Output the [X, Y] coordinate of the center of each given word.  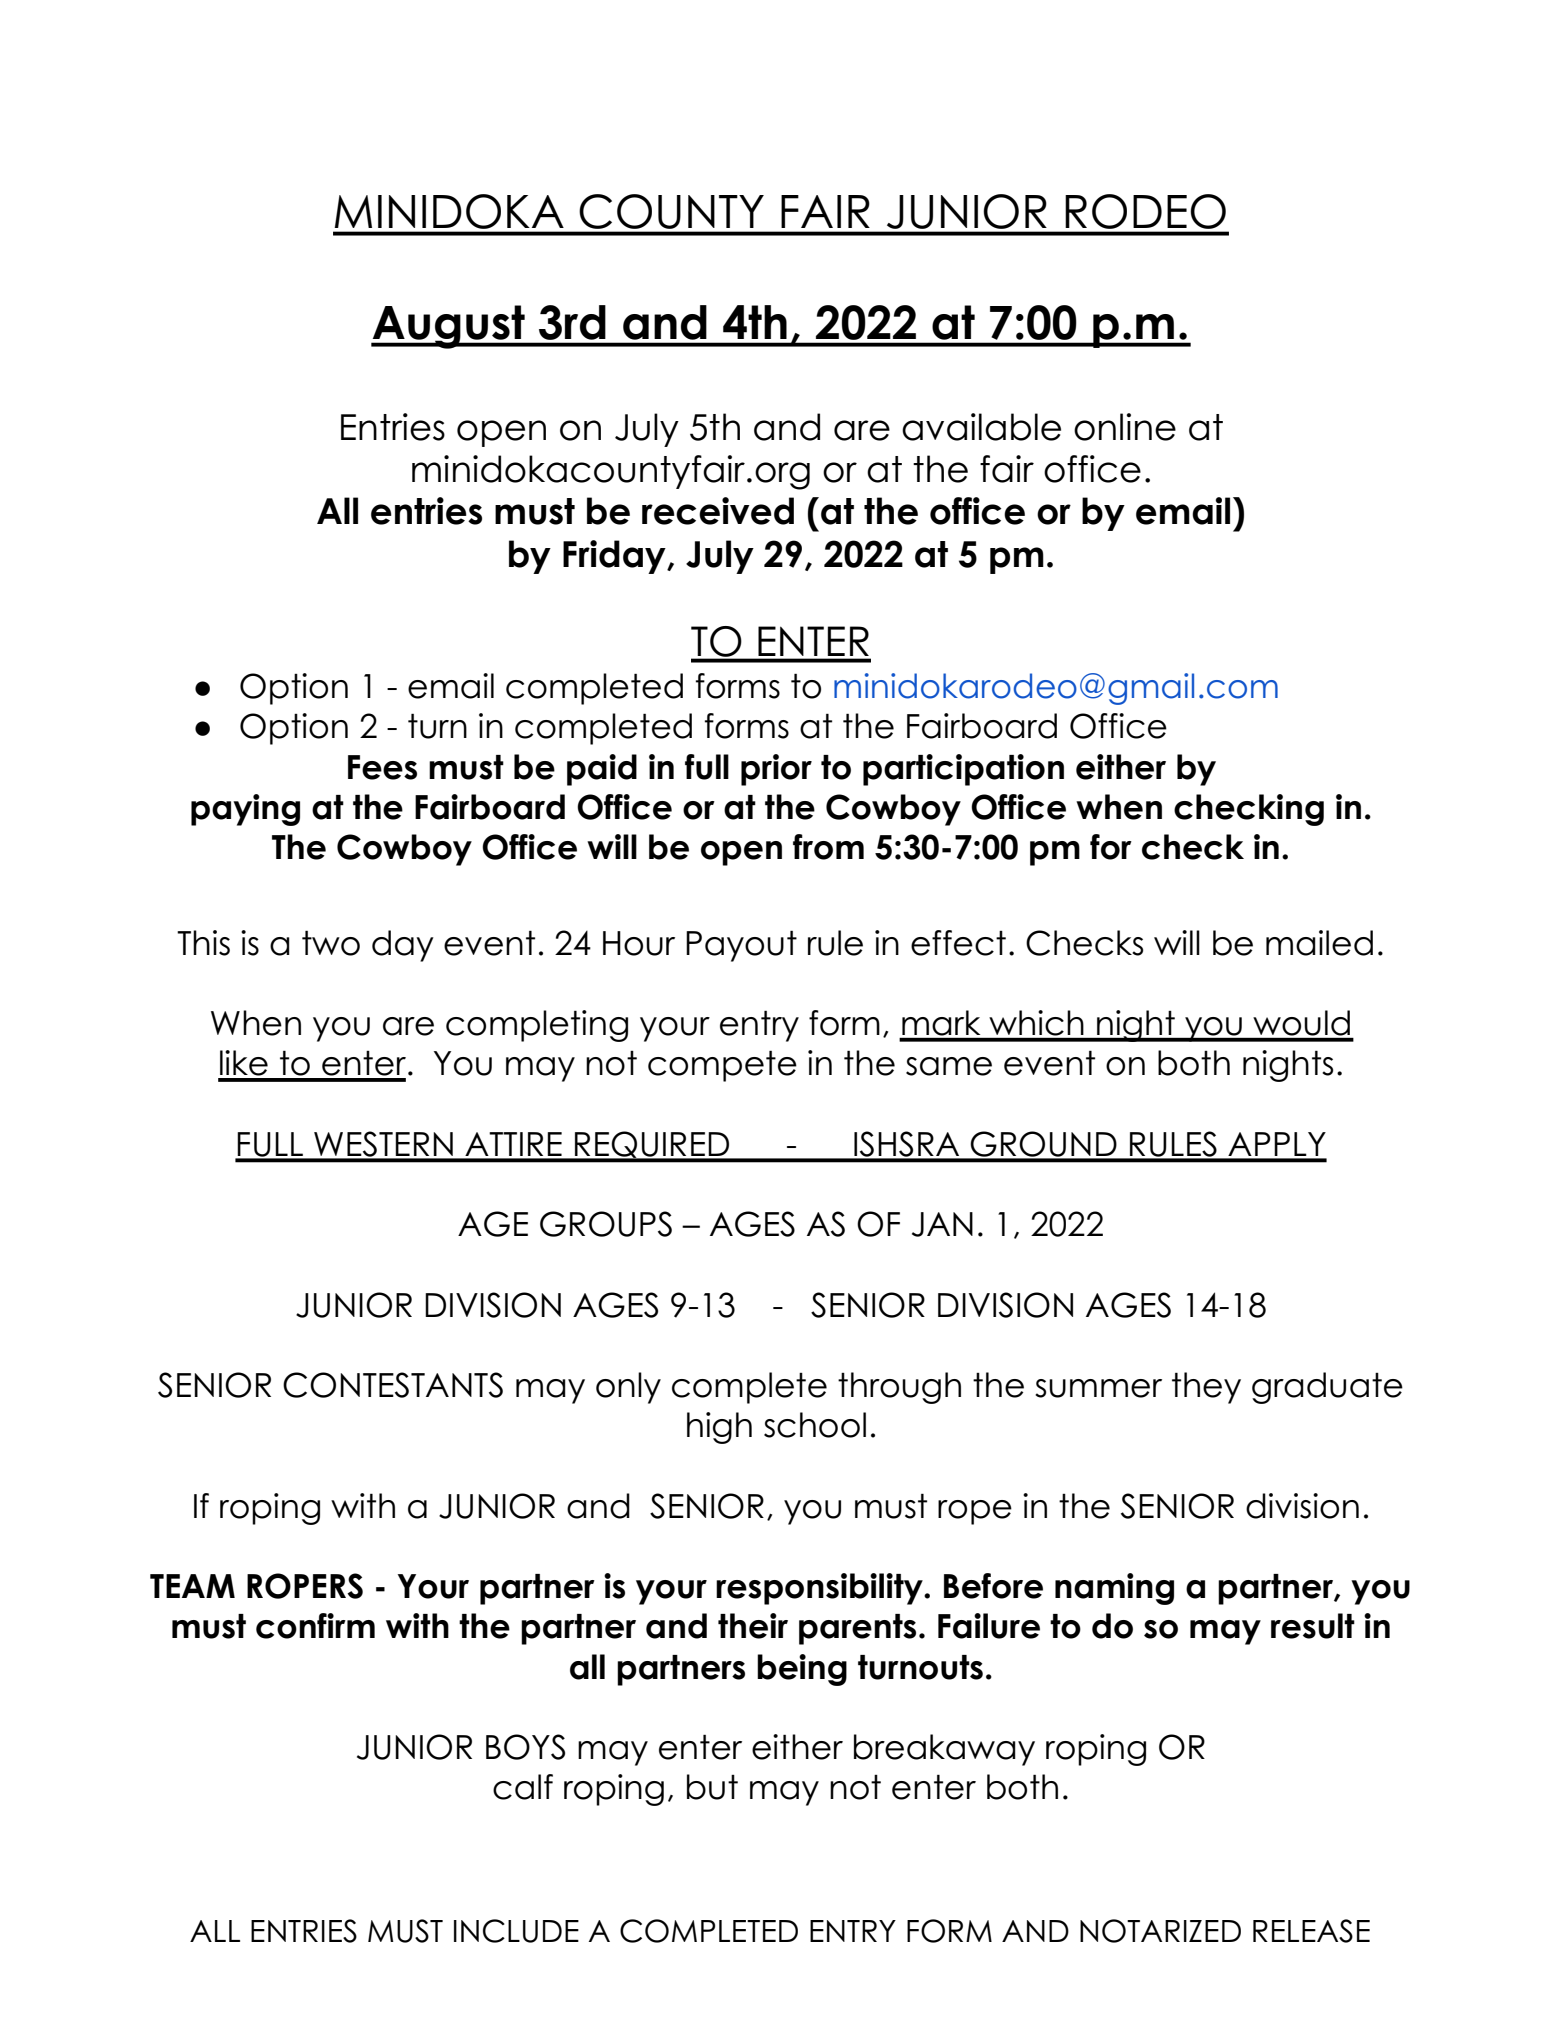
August [449, 327]
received [718, 511]
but [712, 1787]
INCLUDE [516, 1931]
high [719, 1428]
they [1206, 1388]
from [828, 847]
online [1125, 427]
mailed [1319, 943]
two [331, 943]
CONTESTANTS [393, 1385]
